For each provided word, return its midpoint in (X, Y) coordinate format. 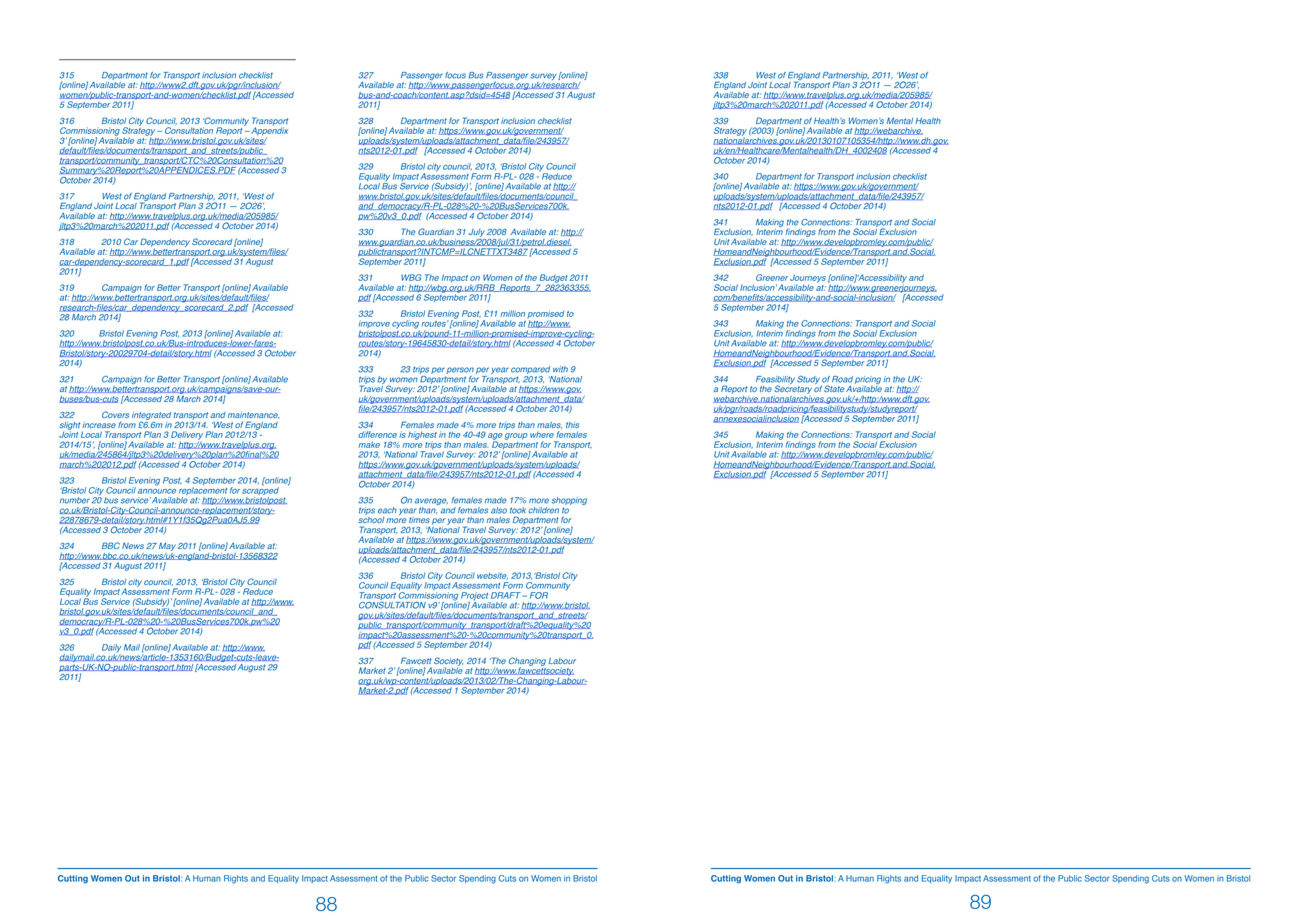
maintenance (254, 415)
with (560, 369)
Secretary (793, 388)
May (167, 546)
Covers (115, 414)
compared (531, 371)
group (516, 436)
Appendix (268, 131)
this (572, 425)
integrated (151, 417)
